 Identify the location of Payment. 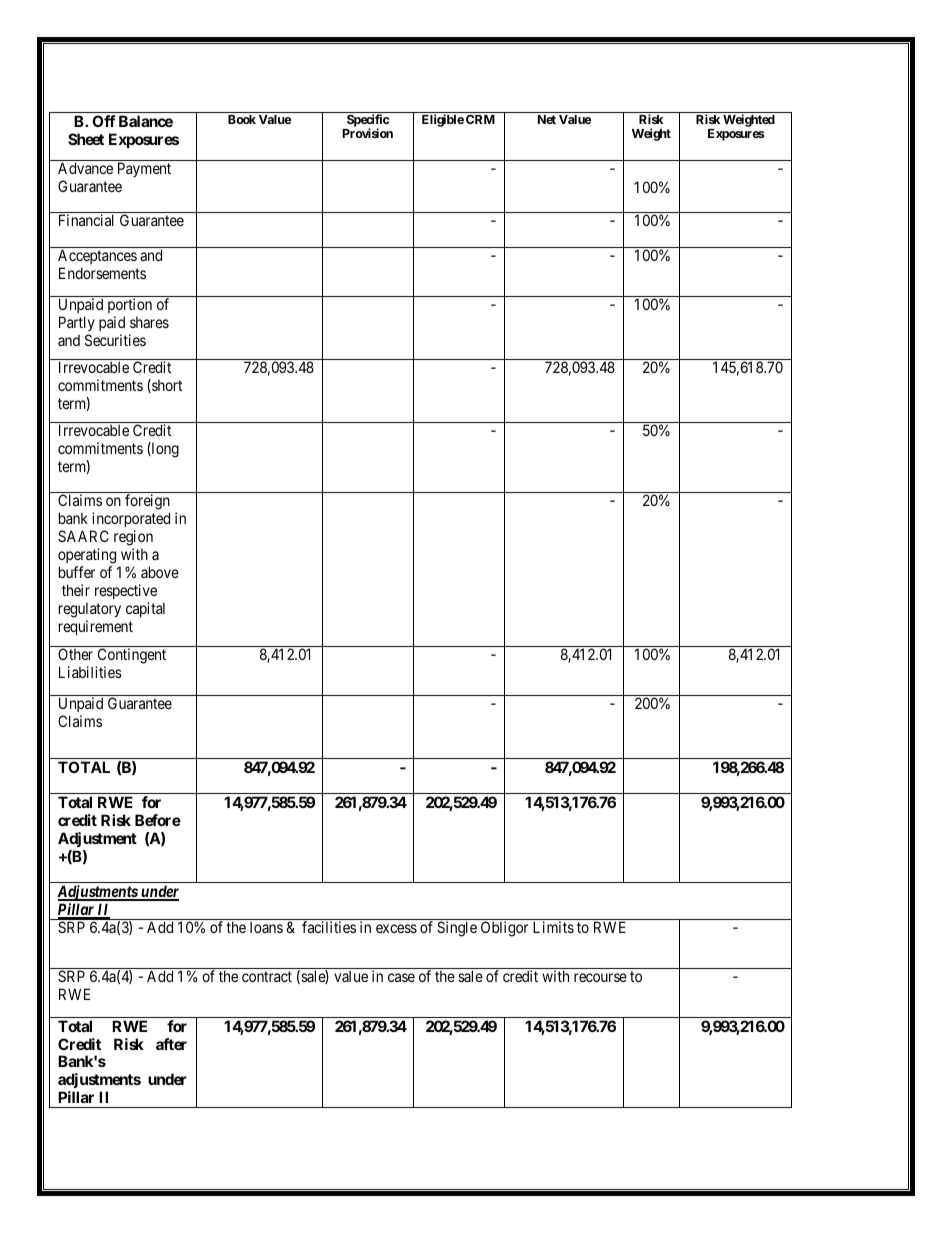
(144, 169).
